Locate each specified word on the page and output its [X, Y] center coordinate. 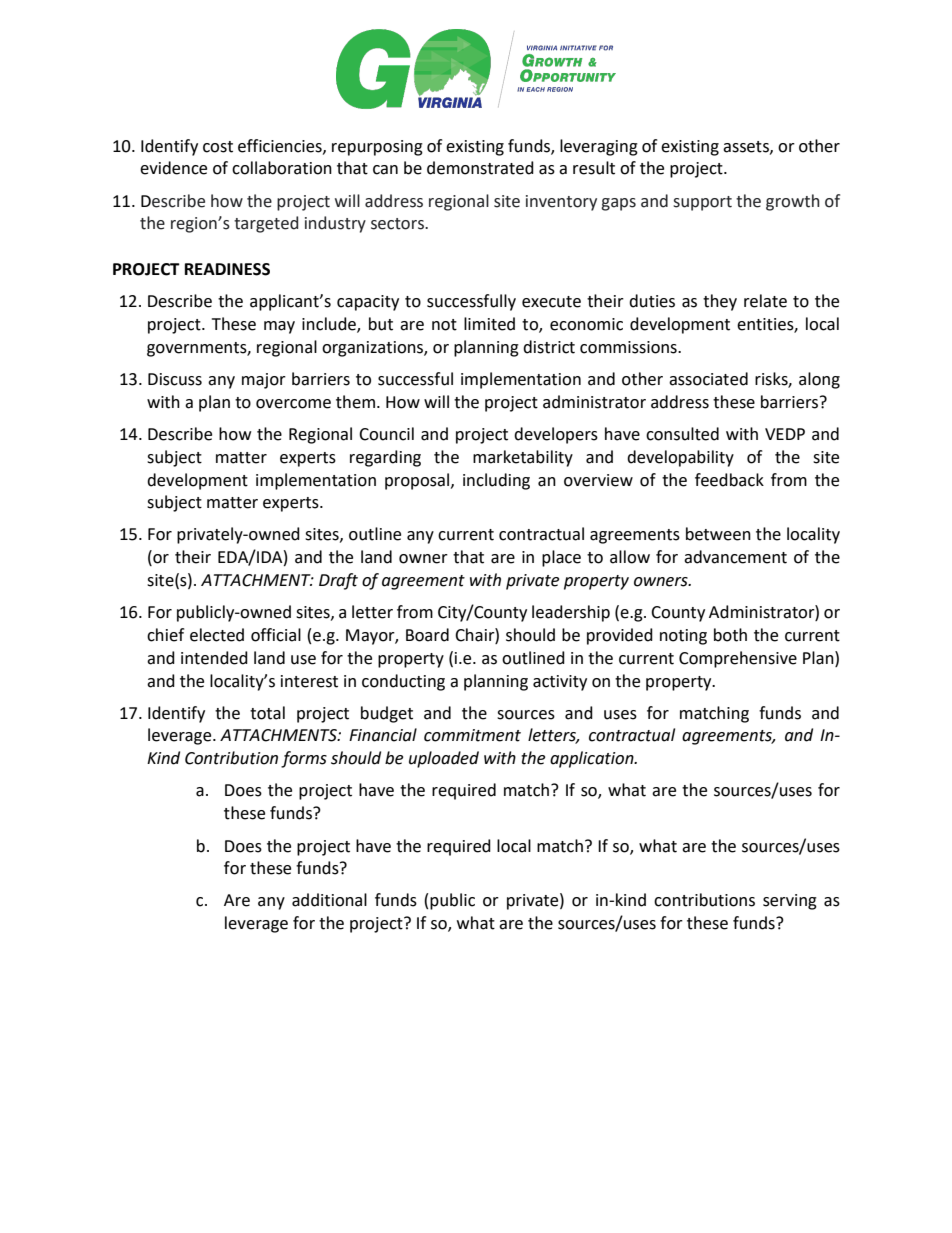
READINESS [227, 269]
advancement [735, 557]
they [720, 302]
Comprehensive [738, 659]
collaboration [282, 168]
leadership [571, 613]
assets [747, 147]
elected [217, 635]
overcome [293, 404]
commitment [472, 735]
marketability [523, 458]
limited [489, 324]
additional [329, 900]
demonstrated [480, 168]
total [267, 713]
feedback [729, 480]
